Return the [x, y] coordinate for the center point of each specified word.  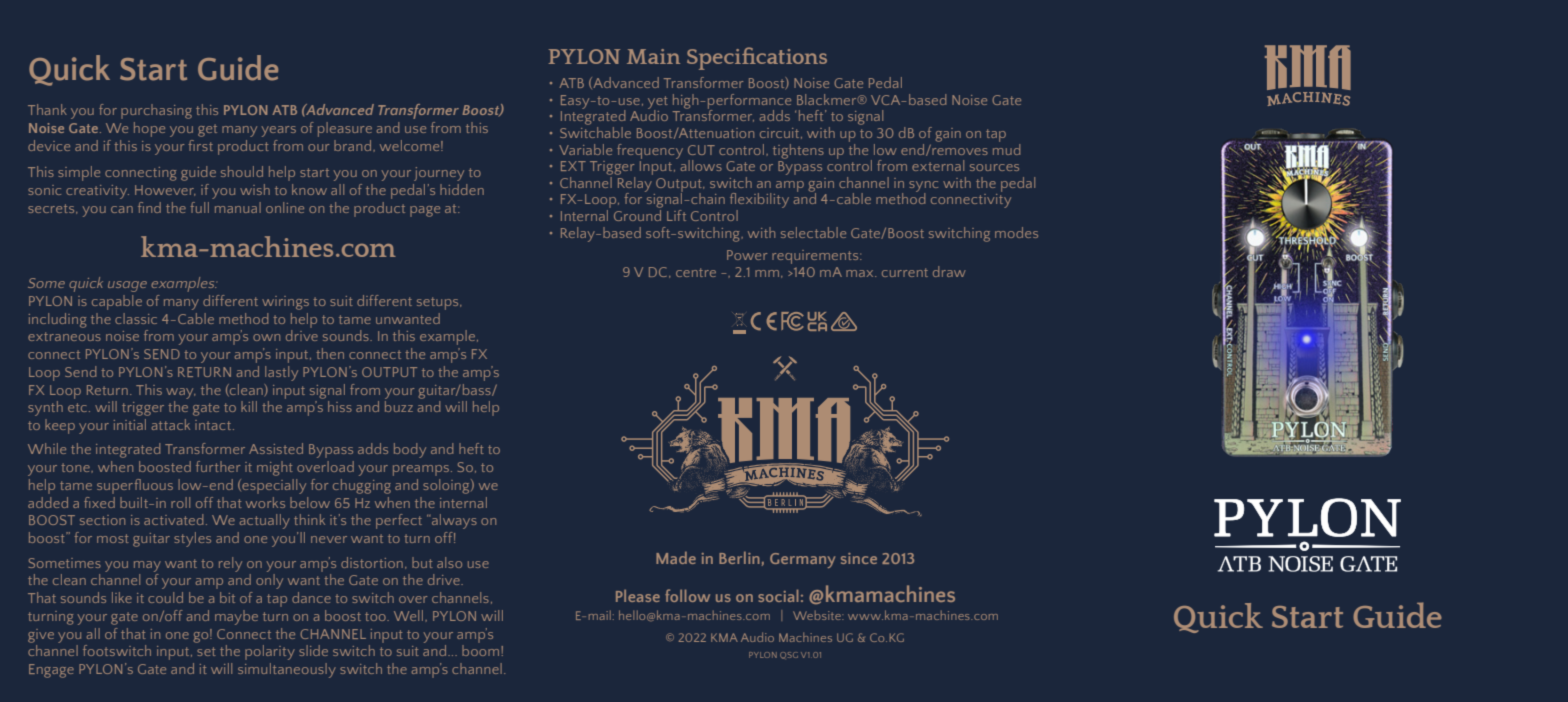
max [861, 273]
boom [480, 650]
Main [653, 56]
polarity [270, 652]
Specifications [757, 58]
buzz [399, 406]
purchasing [156, 111]
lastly [281, 373]
